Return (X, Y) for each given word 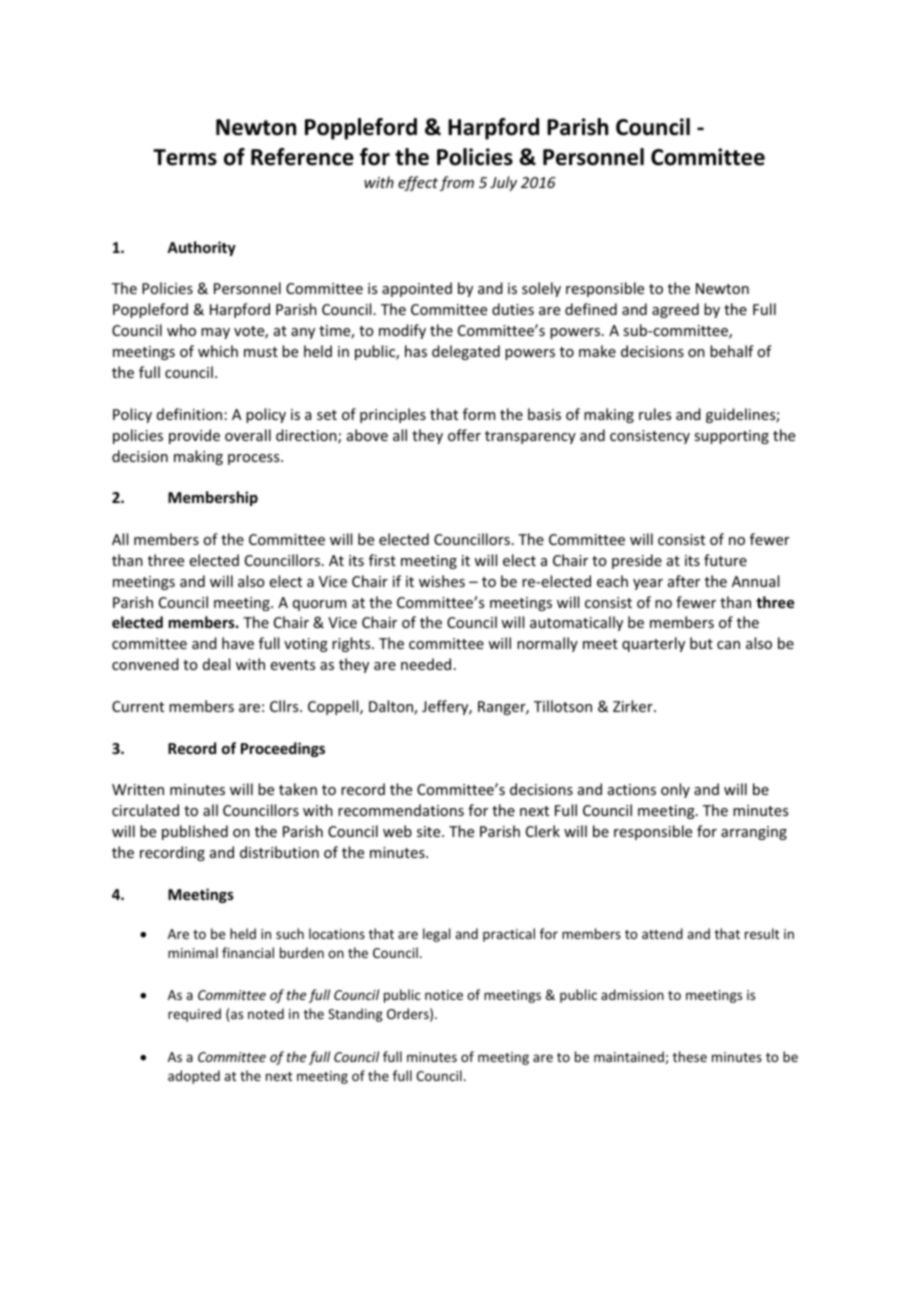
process (255, 459)
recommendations (401, 810)
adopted (194, 1077)
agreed (675, 310)
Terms (185, 157)
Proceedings (283, 749)
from (457, 183)
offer (464, 435)
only (675, 790)
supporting (731, 437)
